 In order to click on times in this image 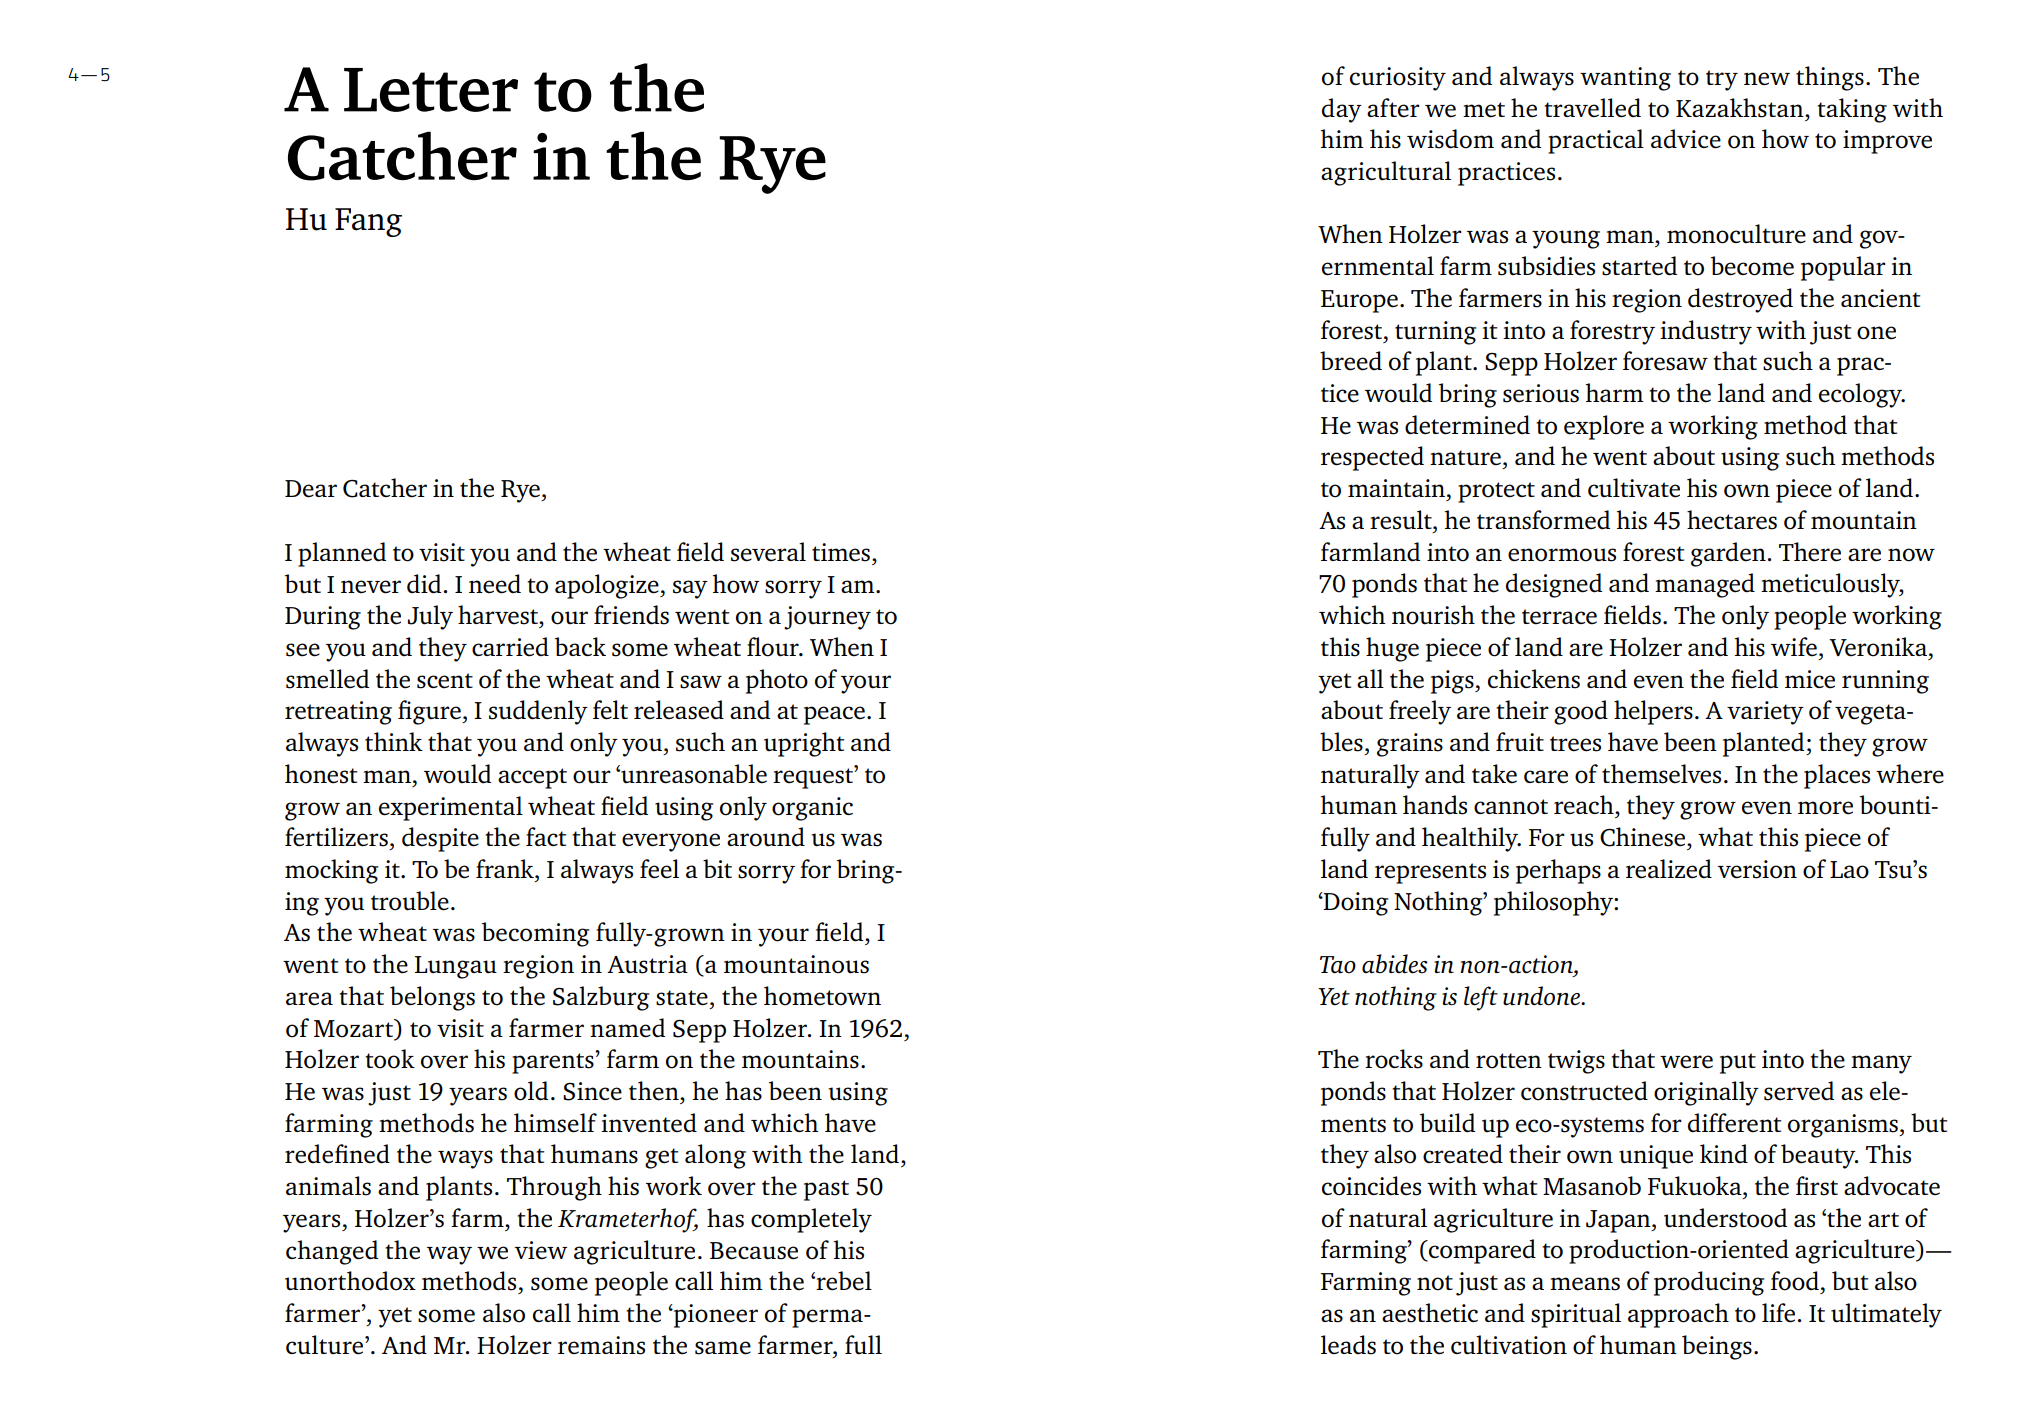, I will do `click(841, 552)`.
